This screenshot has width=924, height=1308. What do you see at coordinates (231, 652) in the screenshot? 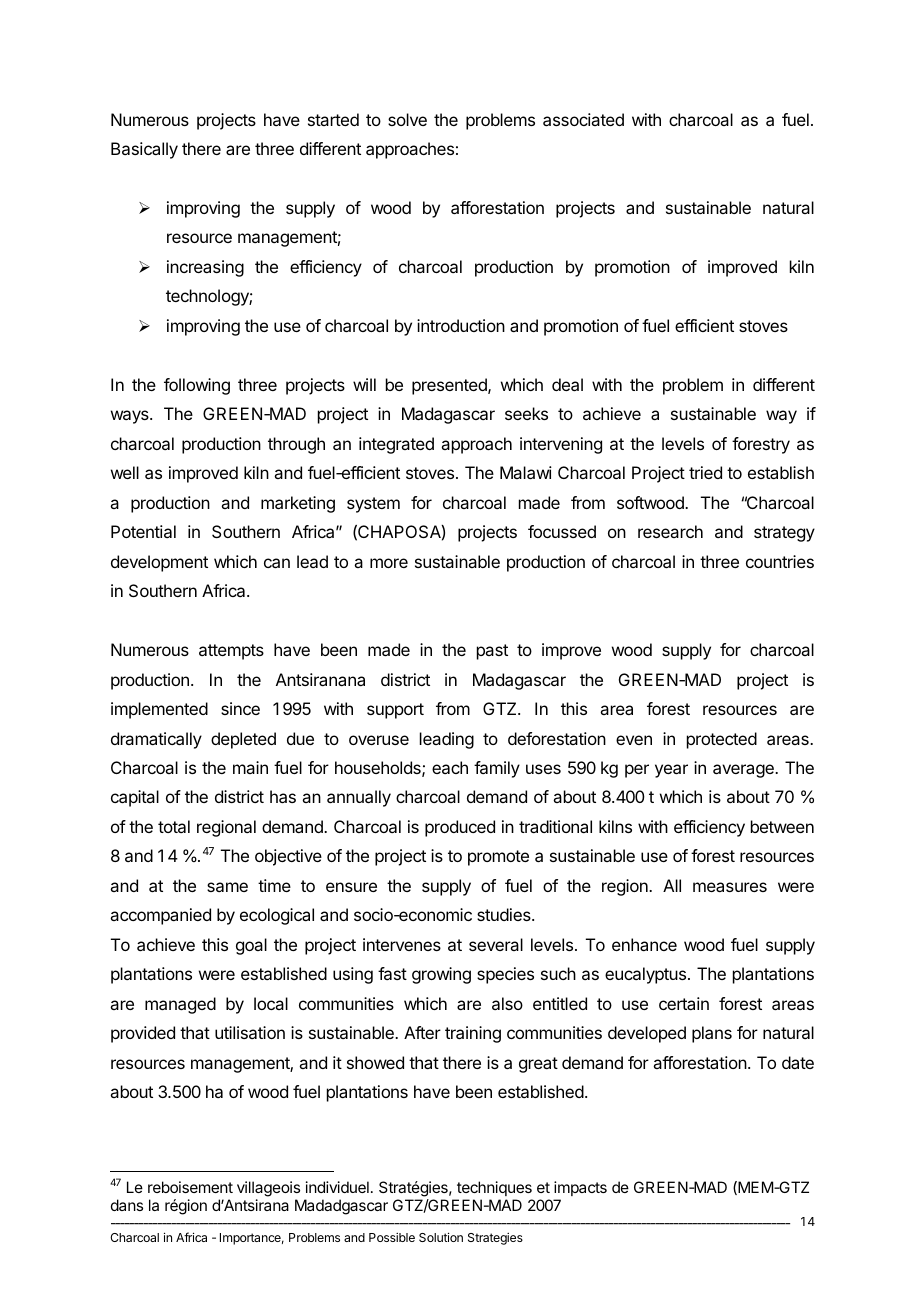
I see `attempts` at bounding box center [231, 652].
